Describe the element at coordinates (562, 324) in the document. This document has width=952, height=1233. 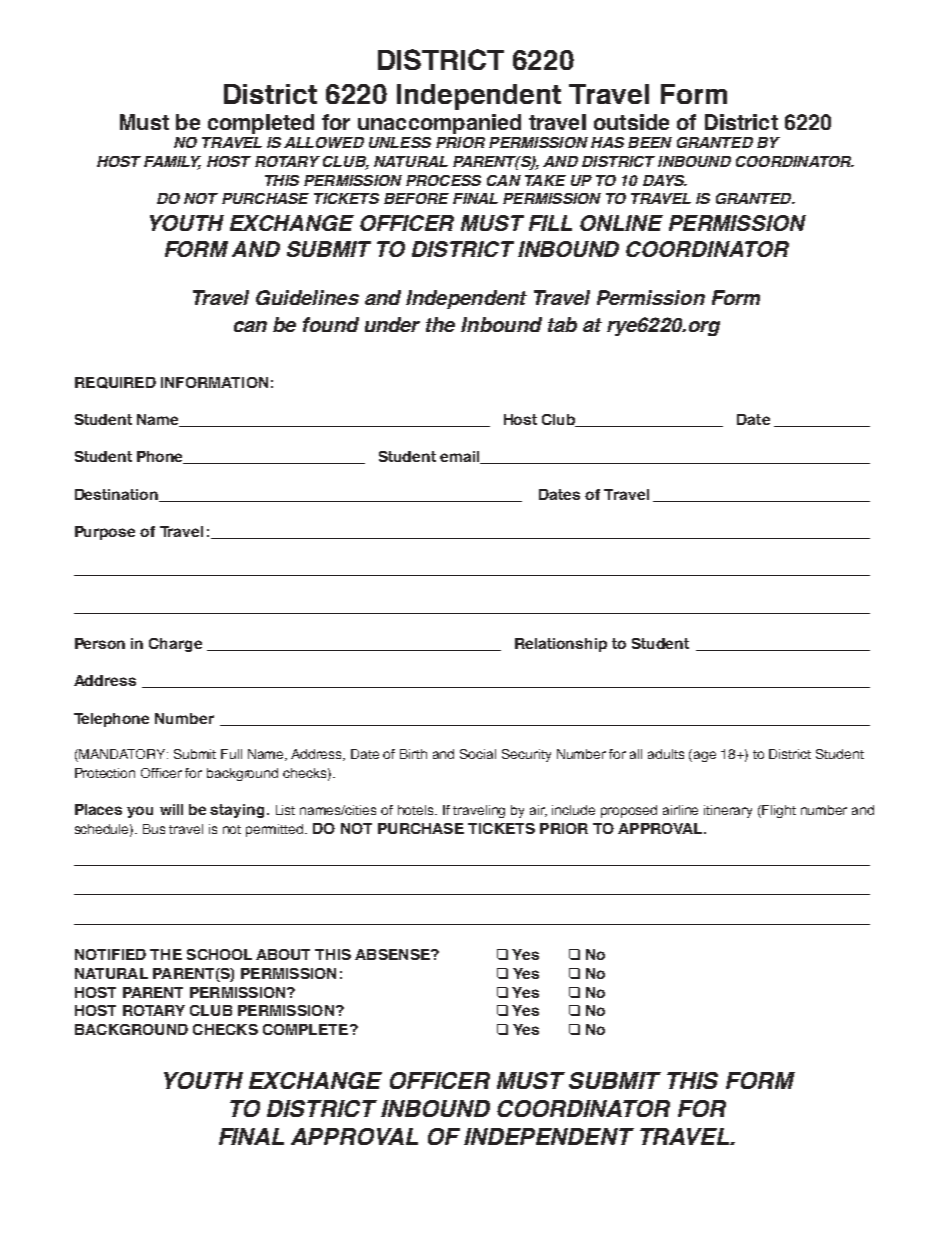
I see `tab` at that location.
